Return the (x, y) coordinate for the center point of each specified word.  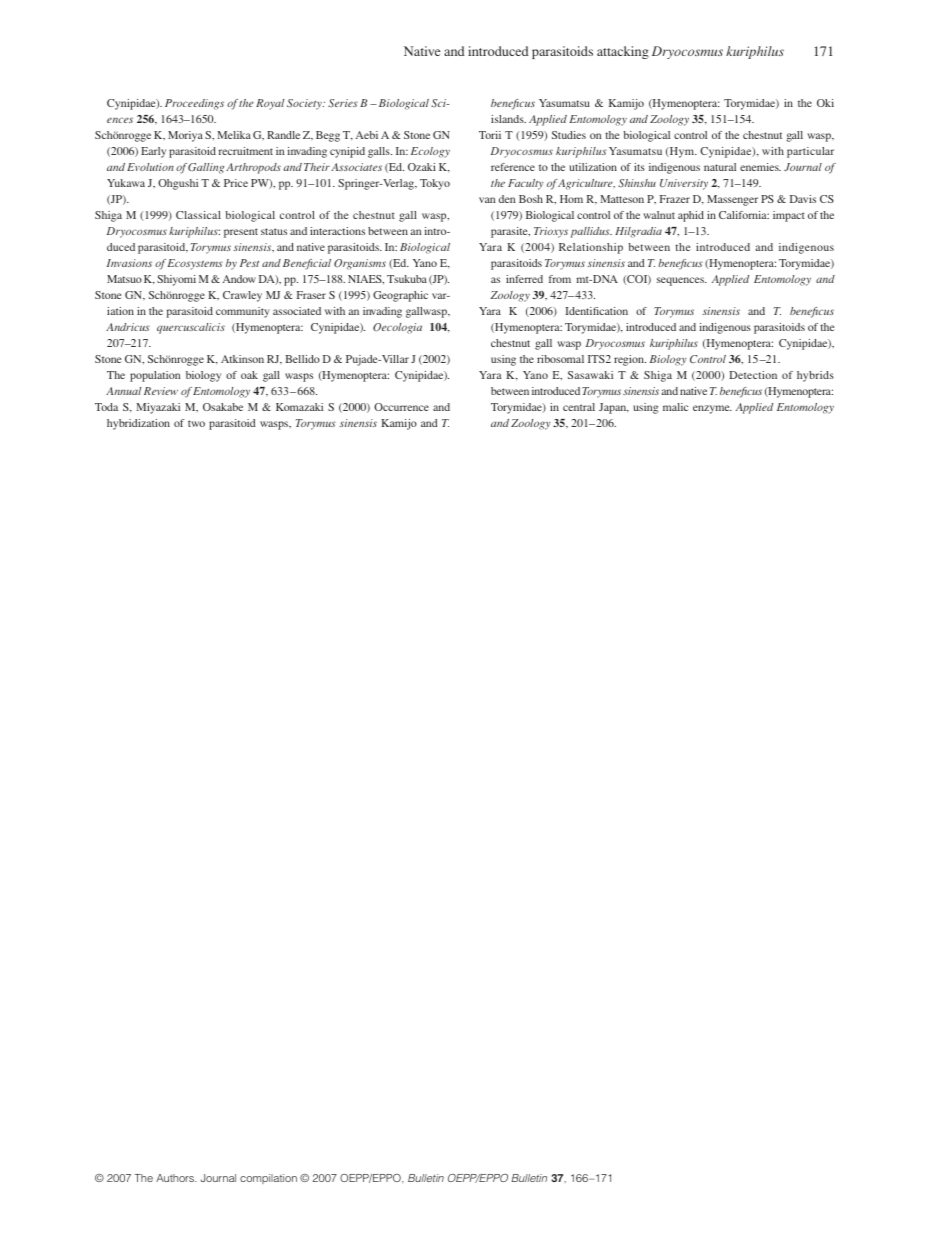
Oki (825, 103)
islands (508, 119)
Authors (176, 1178)
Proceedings (194, 104)
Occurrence (401, 407)
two (196, 423)
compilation (268, 1179)
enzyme (712, 409)
